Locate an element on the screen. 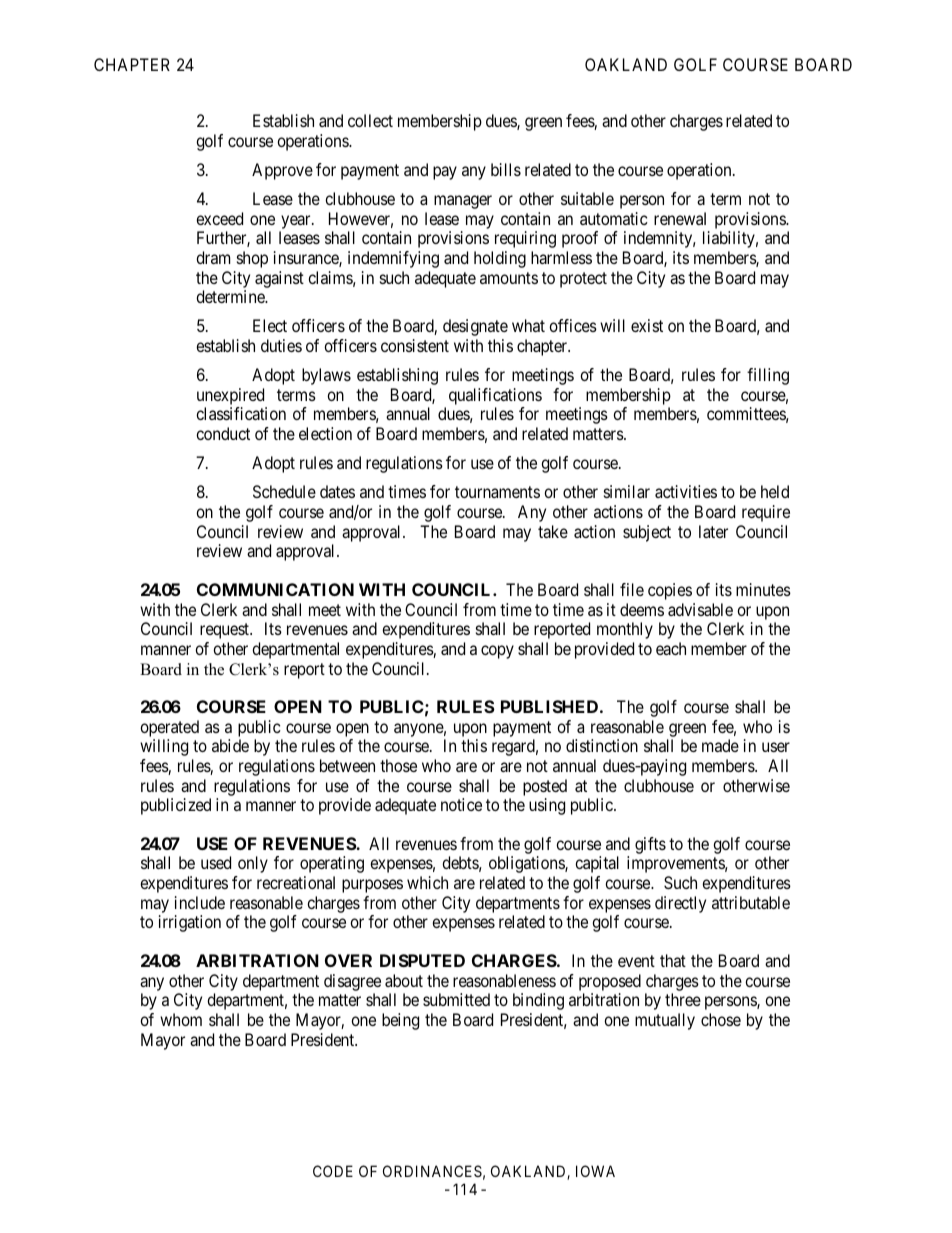  IOWA is located at coordinates (595, 1171).
